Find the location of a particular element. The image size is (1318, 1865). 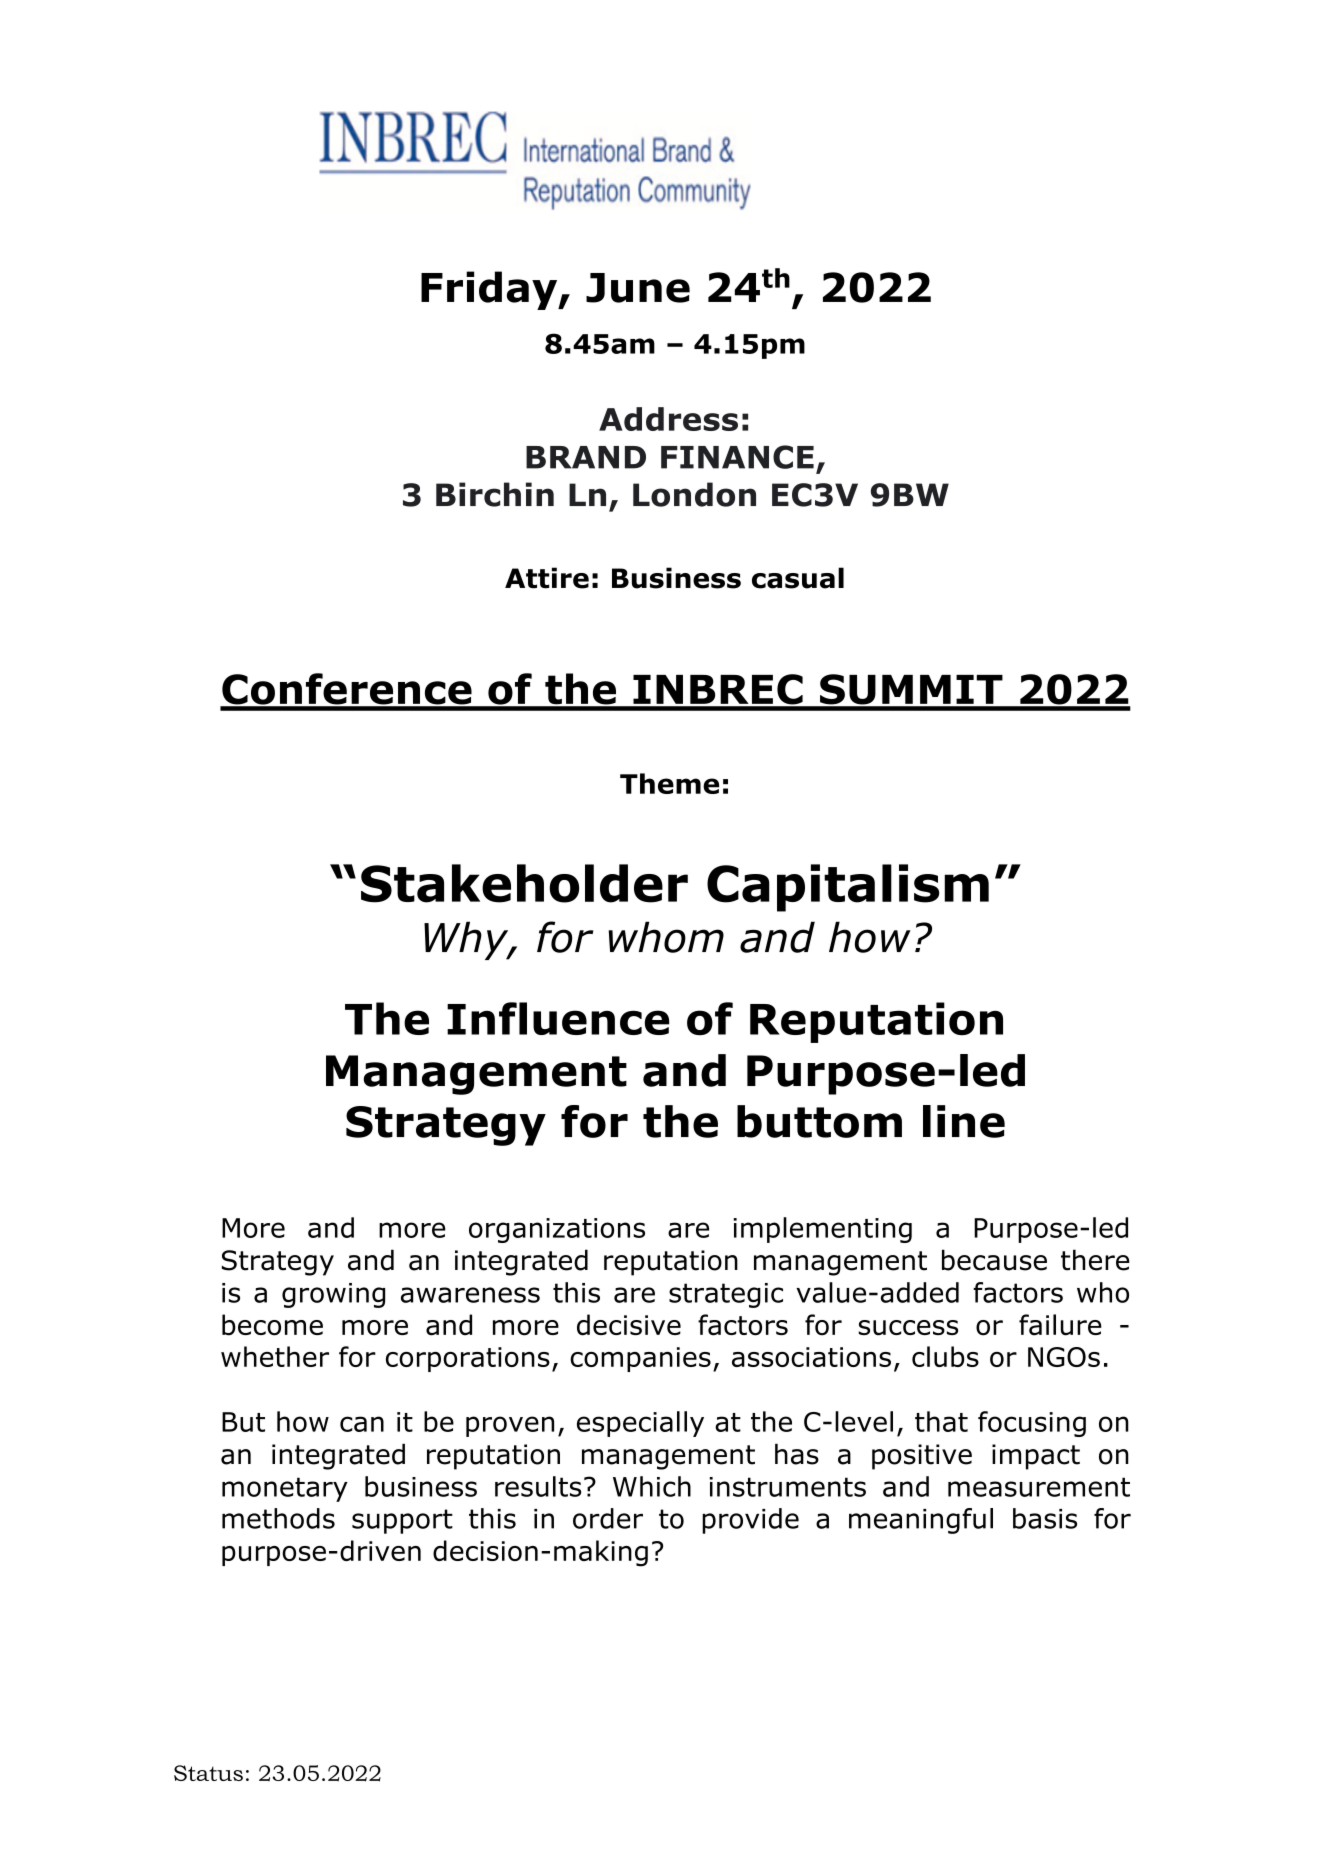

FINANCE is located at coordinates (737, 457).
